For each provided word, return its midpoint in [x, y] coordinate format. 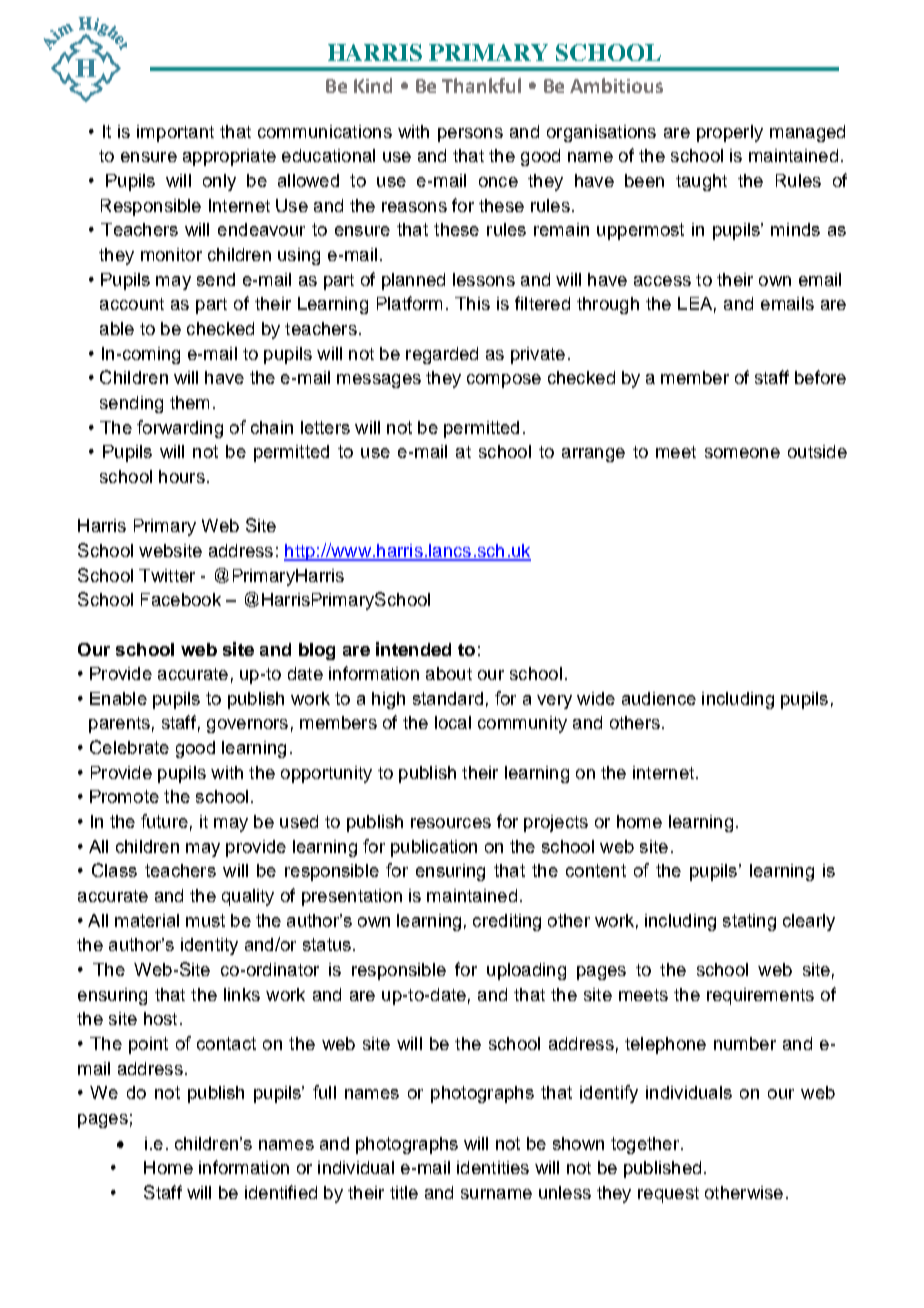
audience [659, 698]
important [175, 133]
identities [493, 1167]
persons [470, 135]
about [449, 673]
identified [281, 1192]
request [668, 1195]
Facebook [181, 599]
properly [730, 133]
